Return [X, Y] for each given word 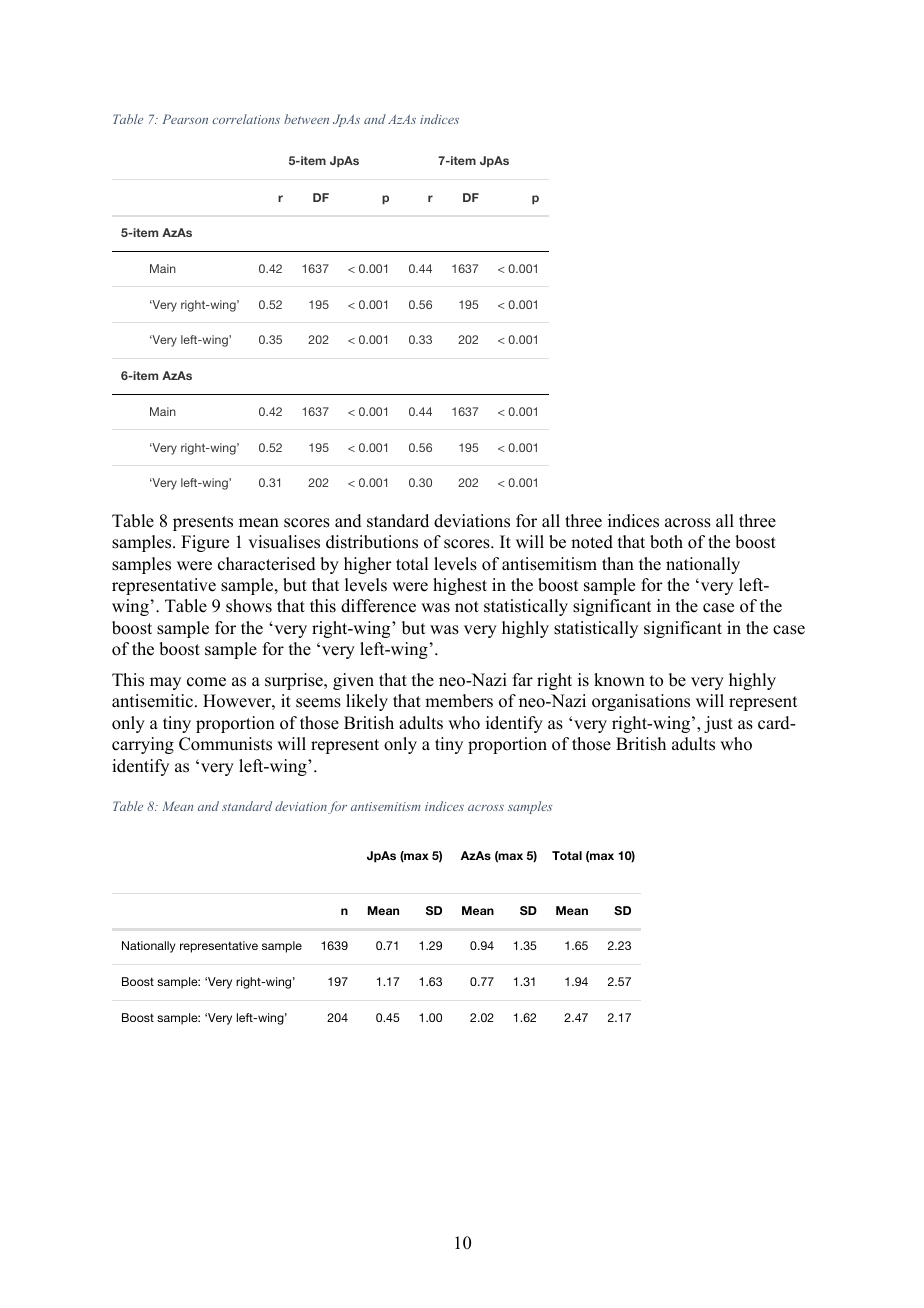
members [459, 701]
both [666, 542]
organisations [641, 702]
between [306, 119]
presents [203, 523]
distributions [372, 542]
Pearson [185, 119]
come [206, 682]
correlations [246, 119]
